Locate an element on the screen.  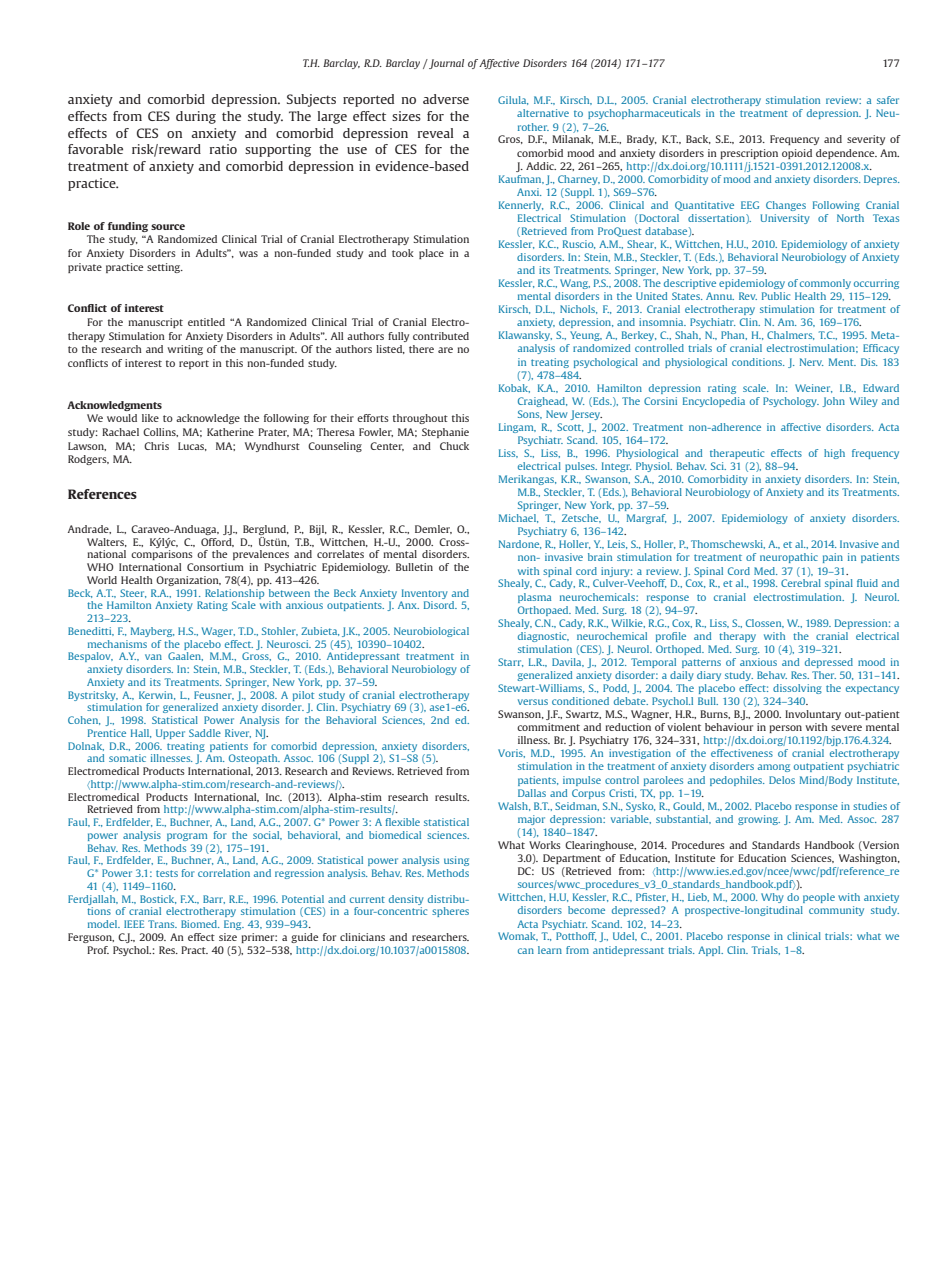
among is located at coordinates (774, 768).
